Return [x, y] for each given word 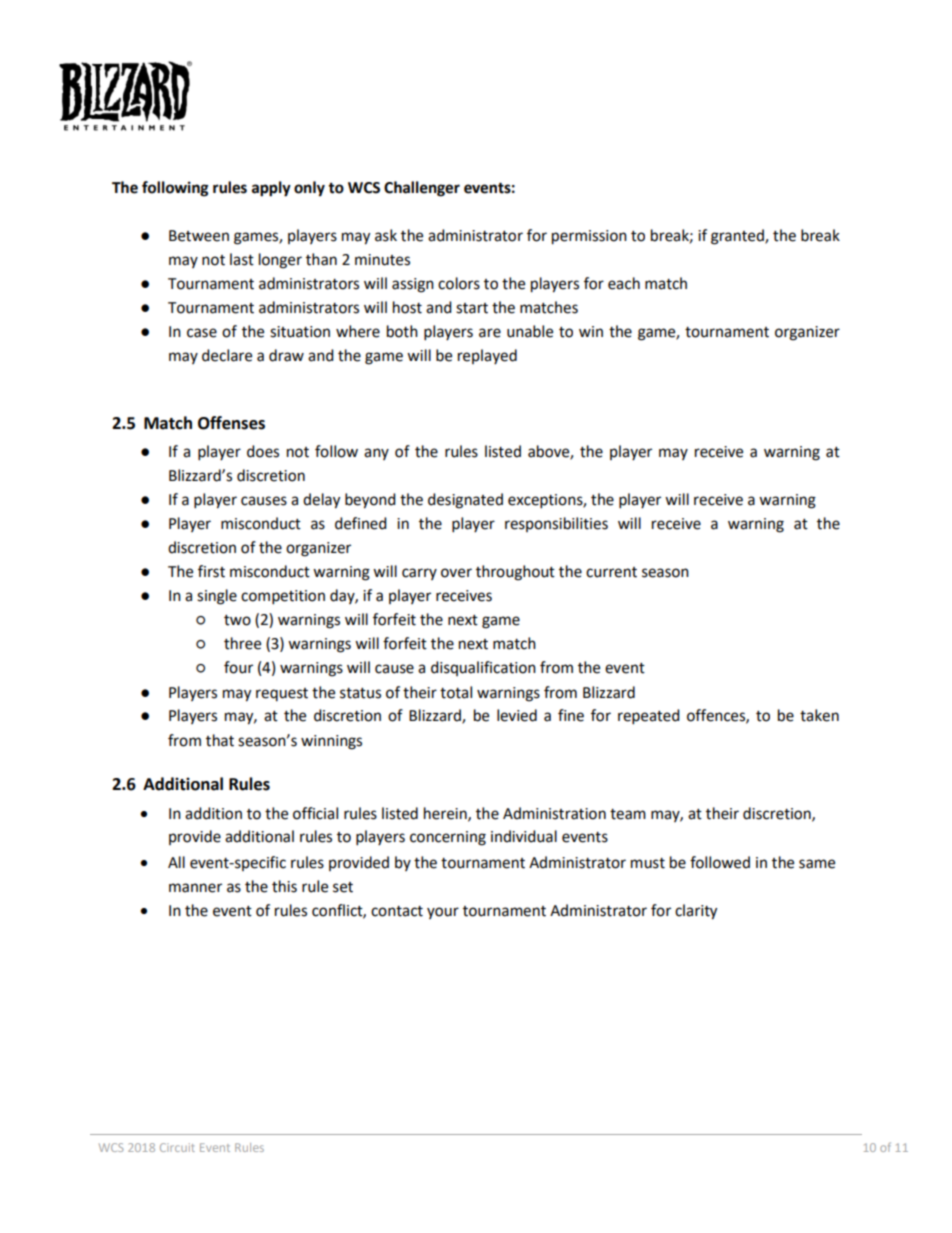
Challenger [422, 189]
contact [397, 911]
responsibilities [556, 524]
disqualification [483, 668]
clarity [696, 912]
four [238, 667]
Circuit [177, 1147]
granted [738, 237]
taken [819, 715]
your [443, 913]
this [284, 886]
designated [465, 501]
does [263, 451]
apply [271, 189]
